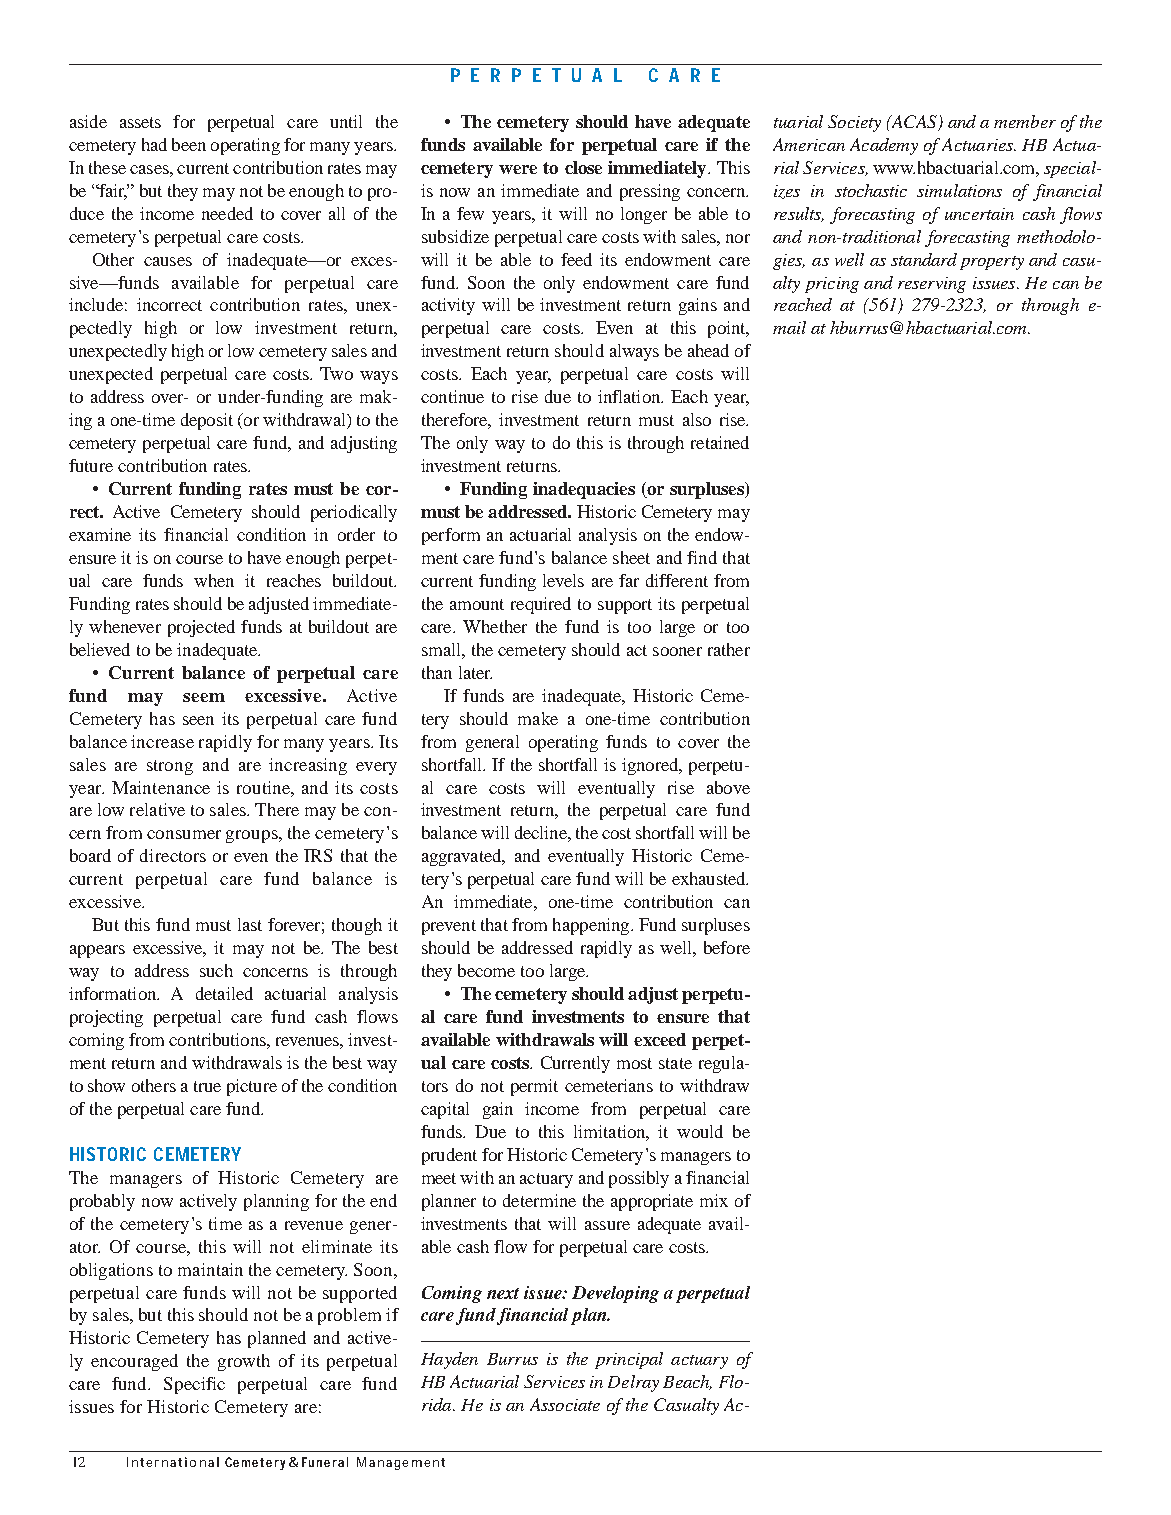  Describe the element at coordinates (194, 1385) in the page. I see `Specific` at that location.
